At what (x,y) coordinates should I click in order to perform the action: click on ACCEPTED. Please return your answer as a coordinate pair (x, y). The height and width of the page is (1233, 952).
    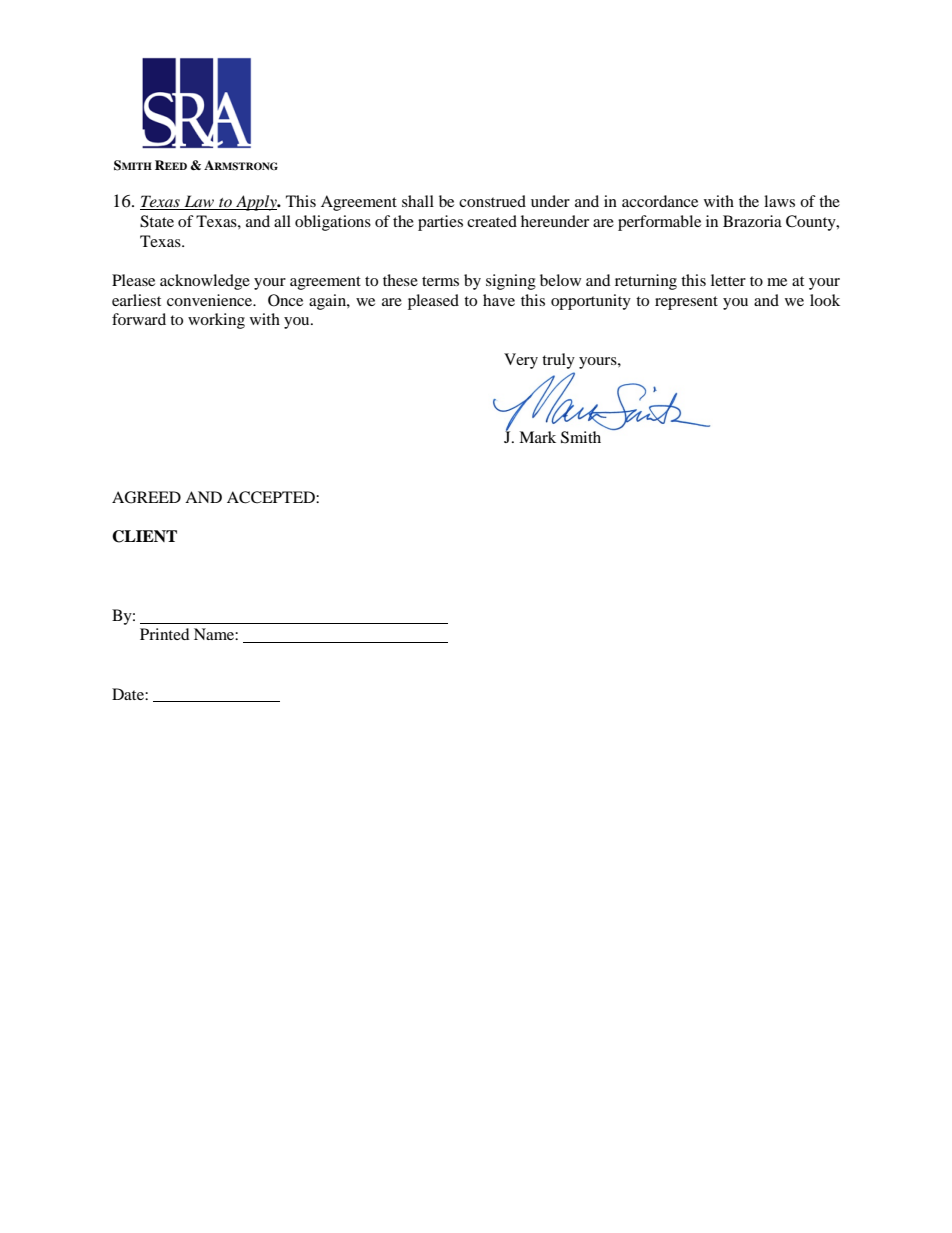
    Looking at the image, I should click on (272, 497).
